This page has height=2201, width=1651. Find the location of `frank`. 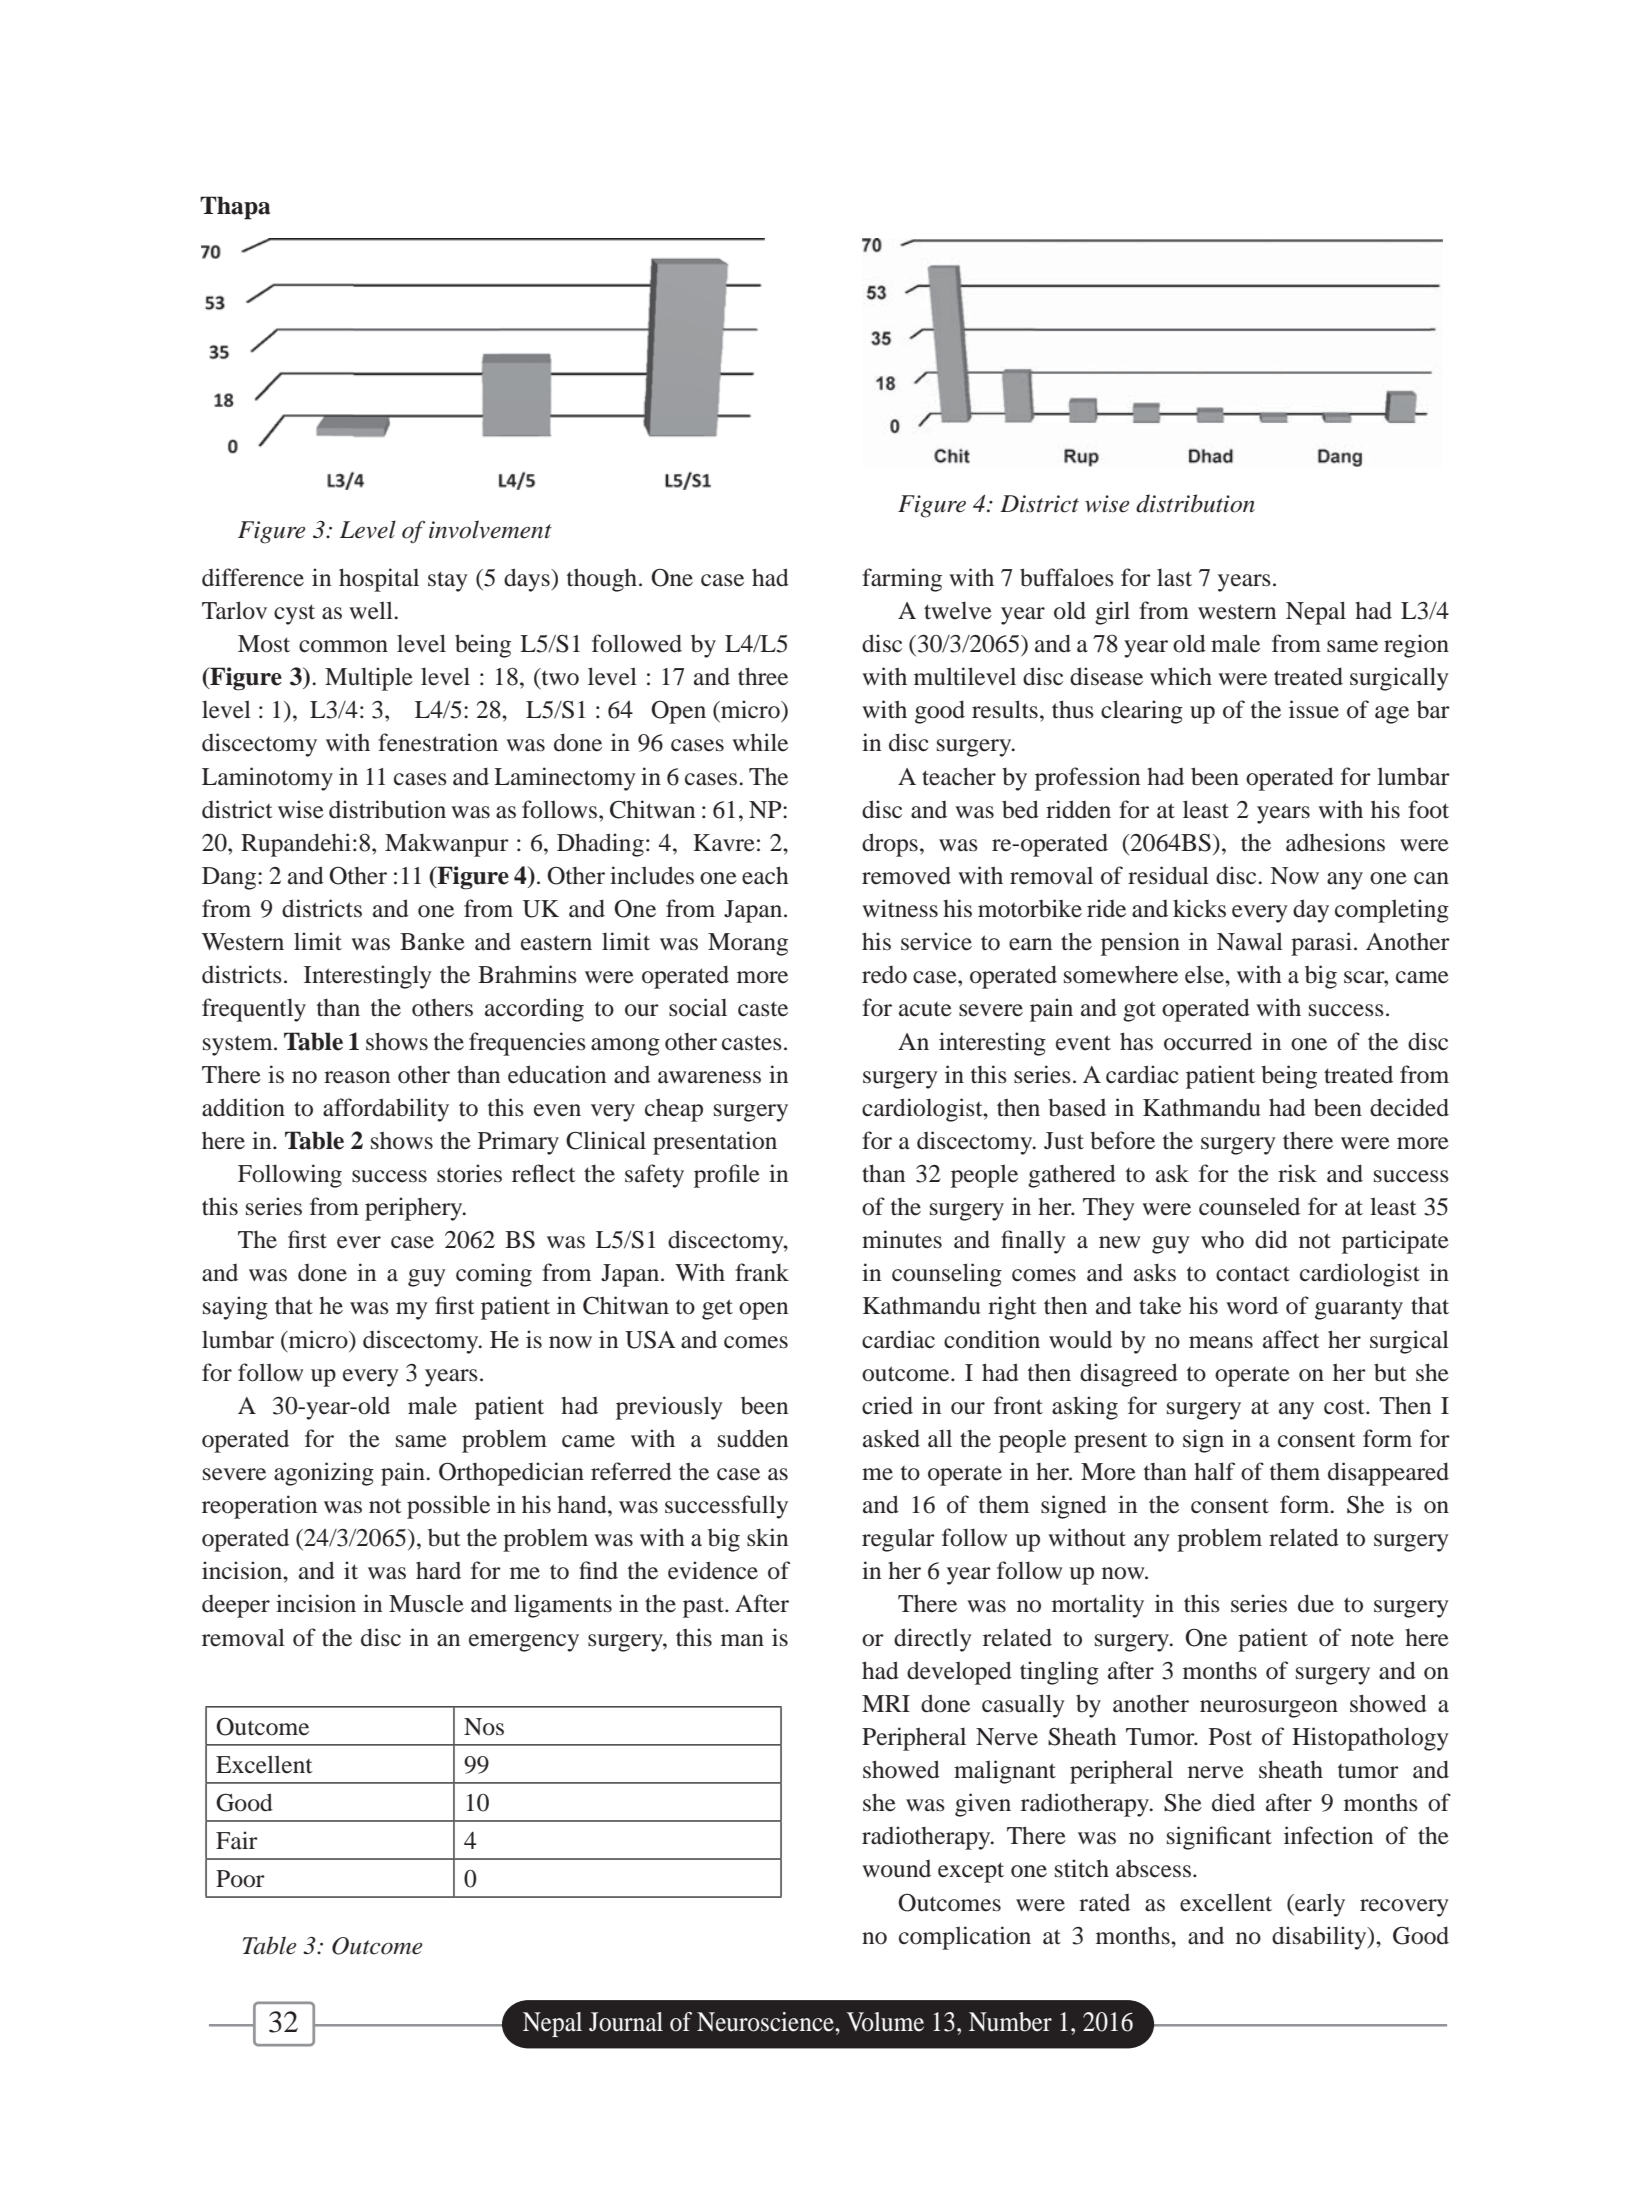

frank is located at coordinates (762, 1272).
